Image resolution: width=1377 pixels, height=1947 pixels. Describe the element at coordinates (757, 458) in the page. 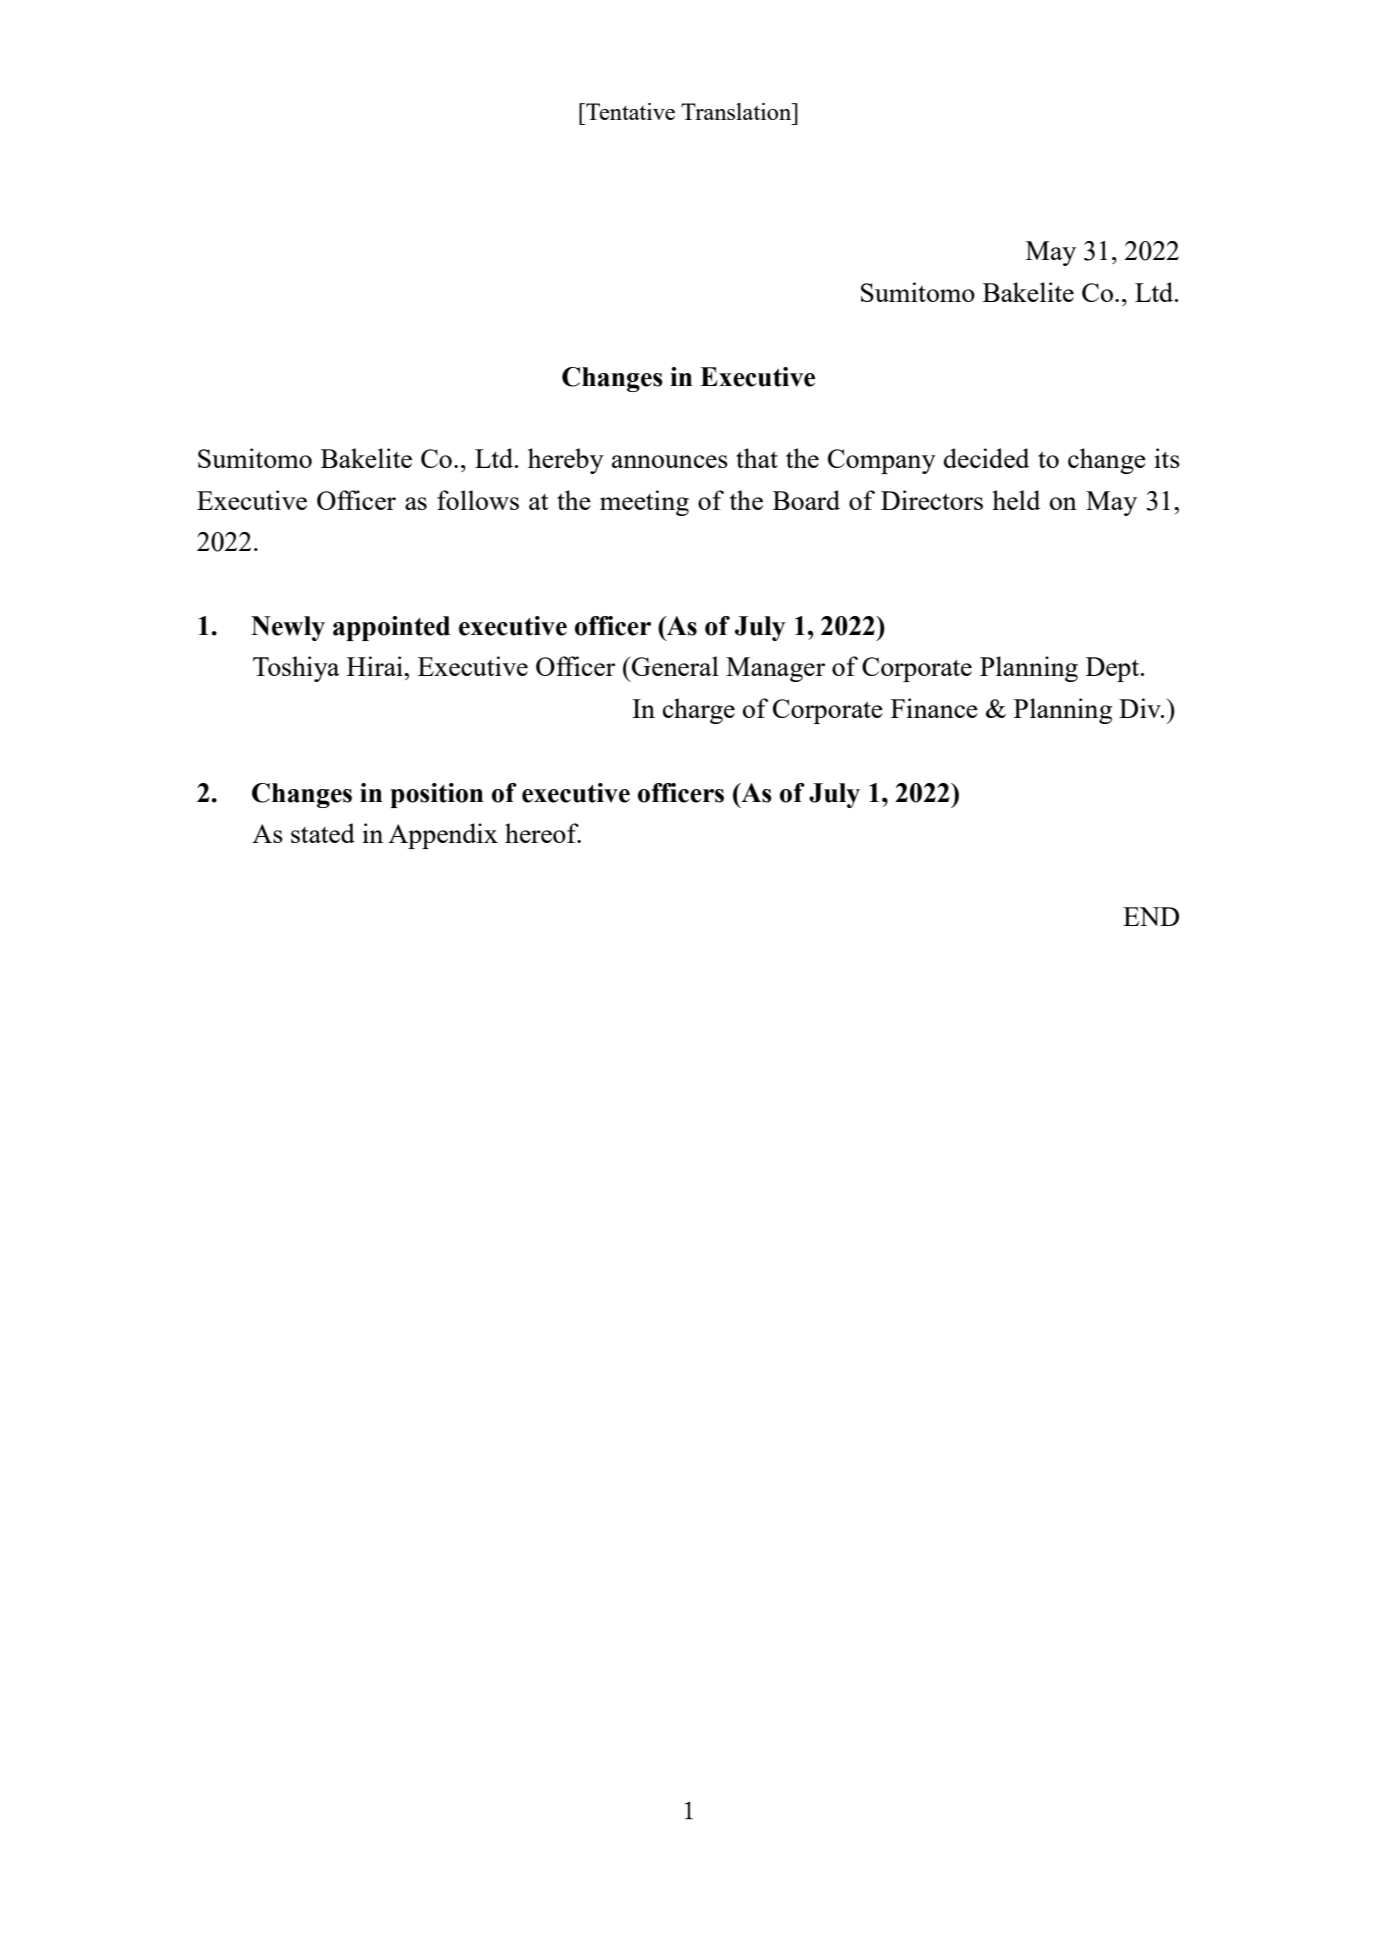

I see `that` at that location.
